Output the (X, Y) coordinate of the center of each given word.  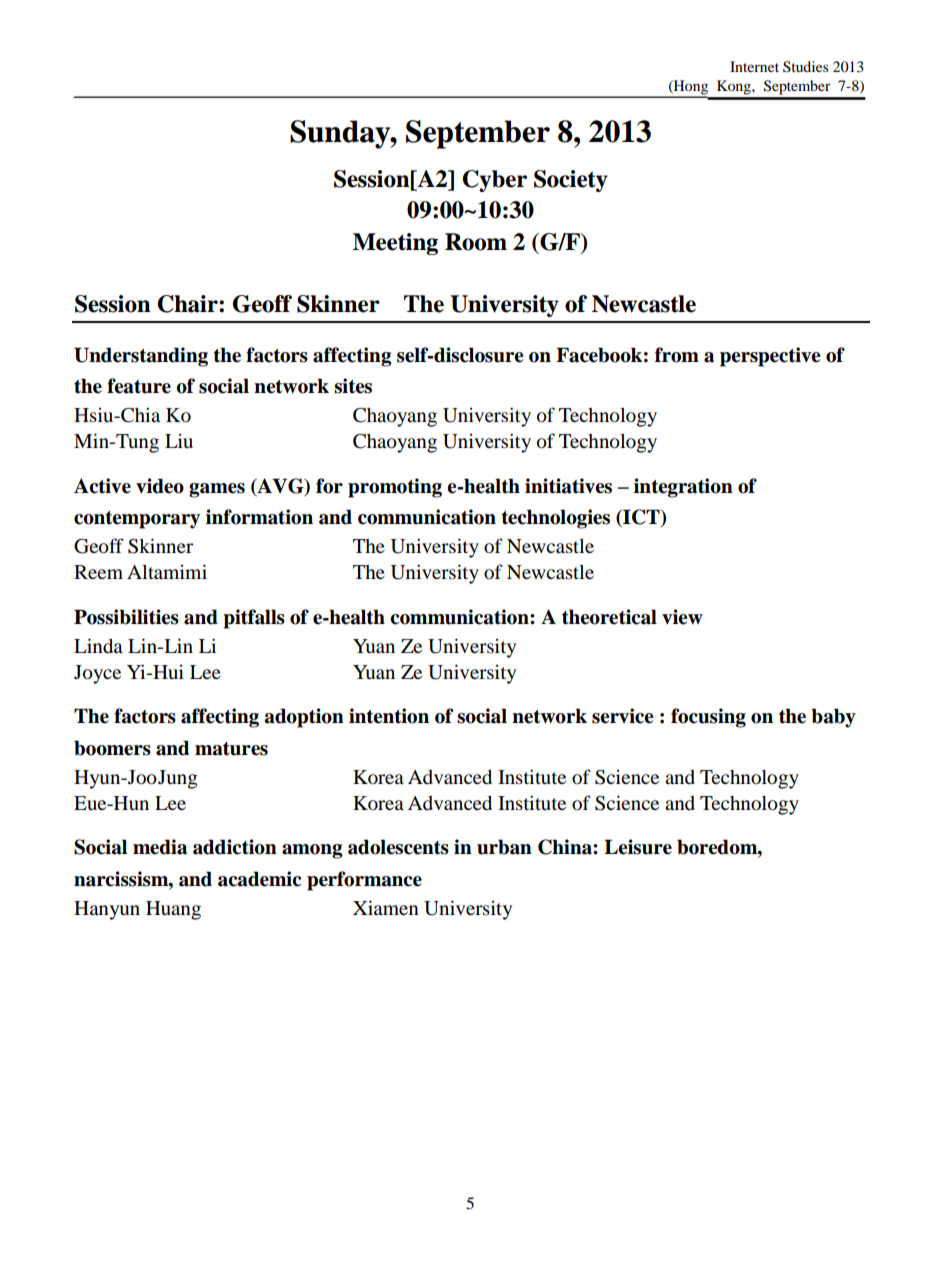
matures (231, 749)
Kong (735, 87)
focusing (708, 718)
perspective (770, 357)
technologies (556, 519)
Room (476, 242)
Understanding (141, 357)
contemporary (137, 520)
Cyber (494, 181)
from (677, 355)
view (682, 617)
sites (353, 386)
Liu (179, 441)
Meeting (395, 244)
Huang (173, 910)
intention (389, 716)
